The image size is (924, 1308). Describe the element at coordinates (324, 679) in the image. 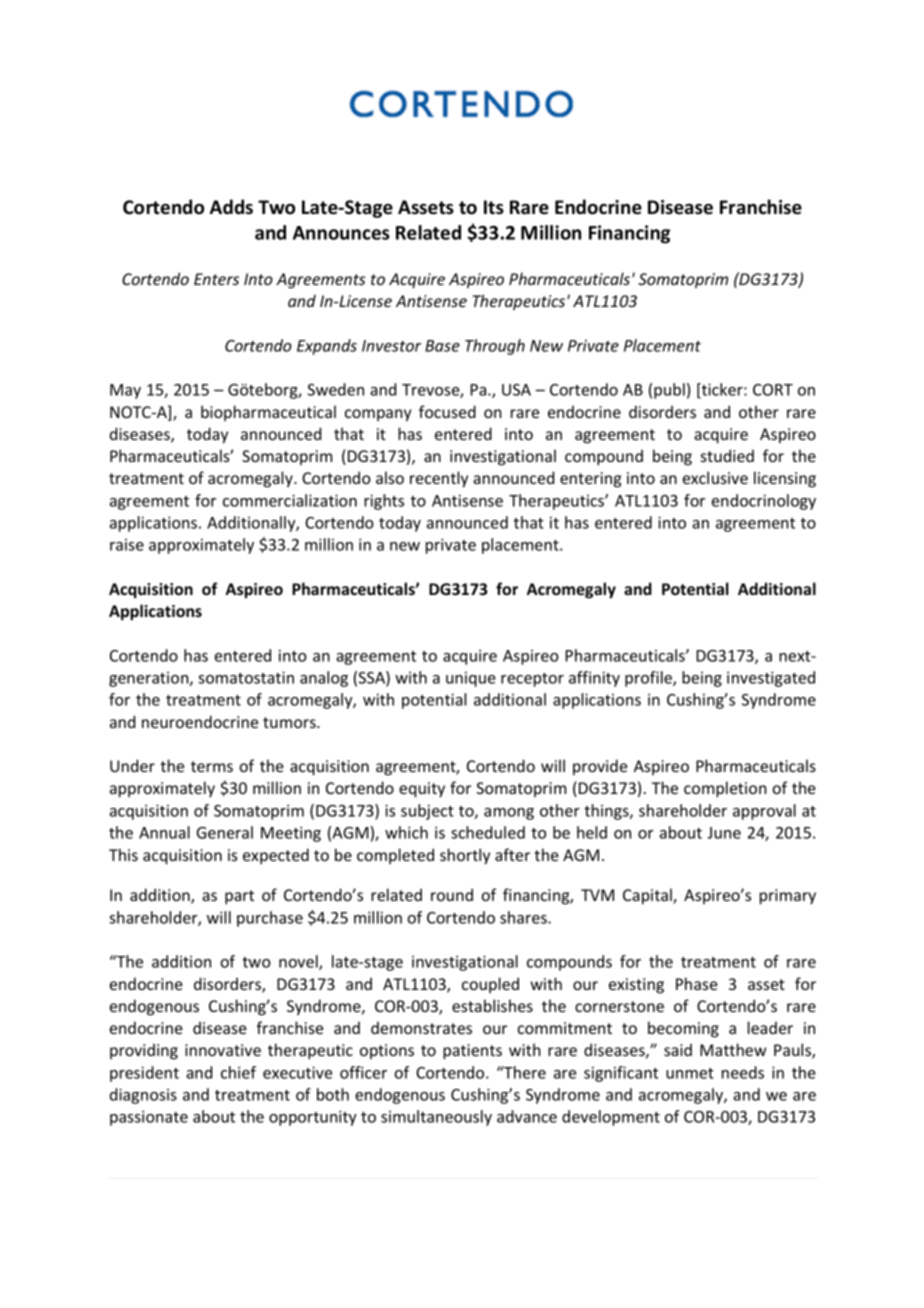

I see `analog` at that location.
